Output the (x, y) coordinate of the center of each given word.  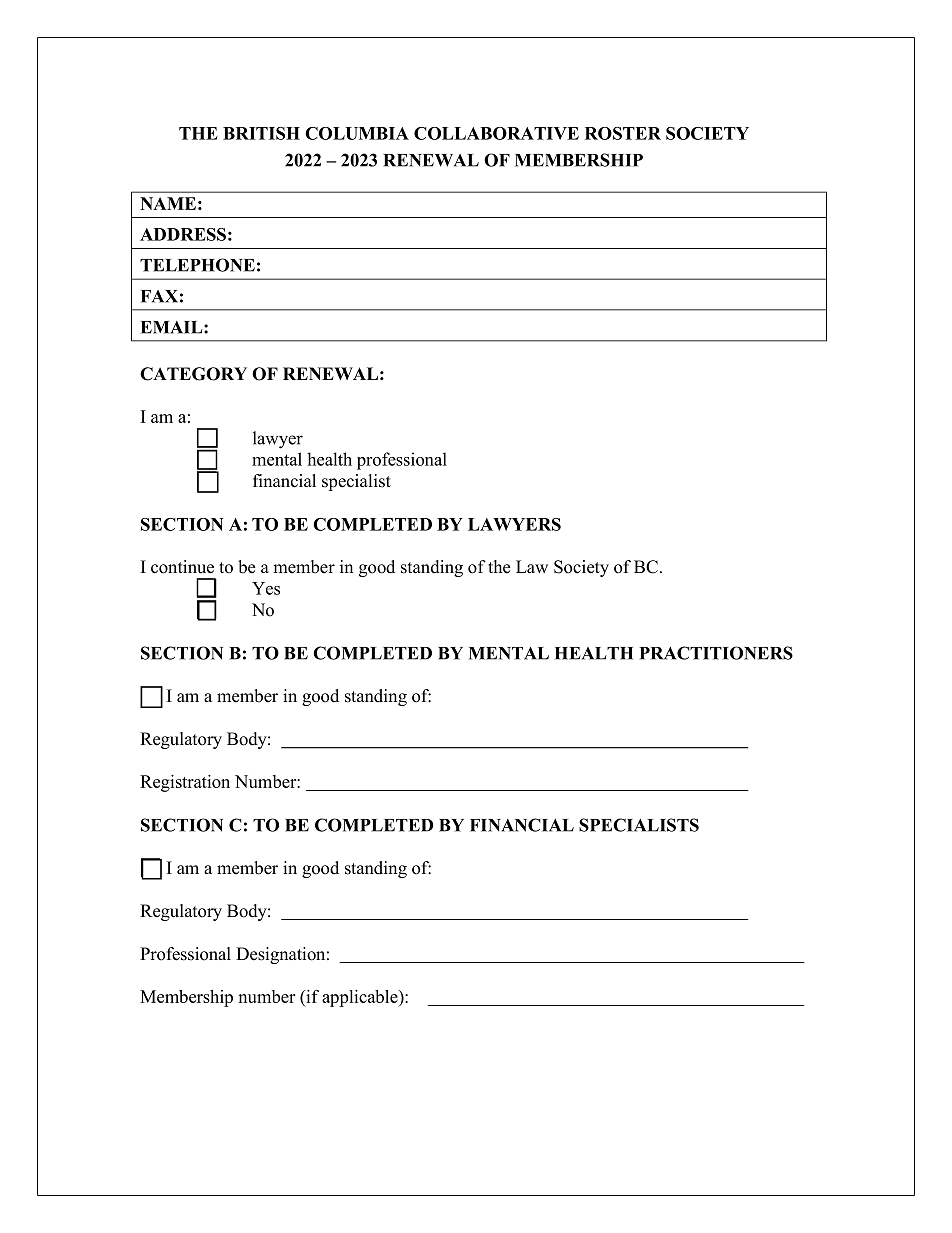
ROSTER (623, 133)
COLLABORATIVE (496, 133)
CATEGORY (193, 374)
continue (182, 567)
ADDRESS (183, 234)
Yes (266, 588)
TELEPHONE (197, 265)
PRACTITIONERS (716, 653)
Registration (185, 783)
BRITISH (261, 133)
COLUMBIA (357, 133)
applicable (361, 998)
